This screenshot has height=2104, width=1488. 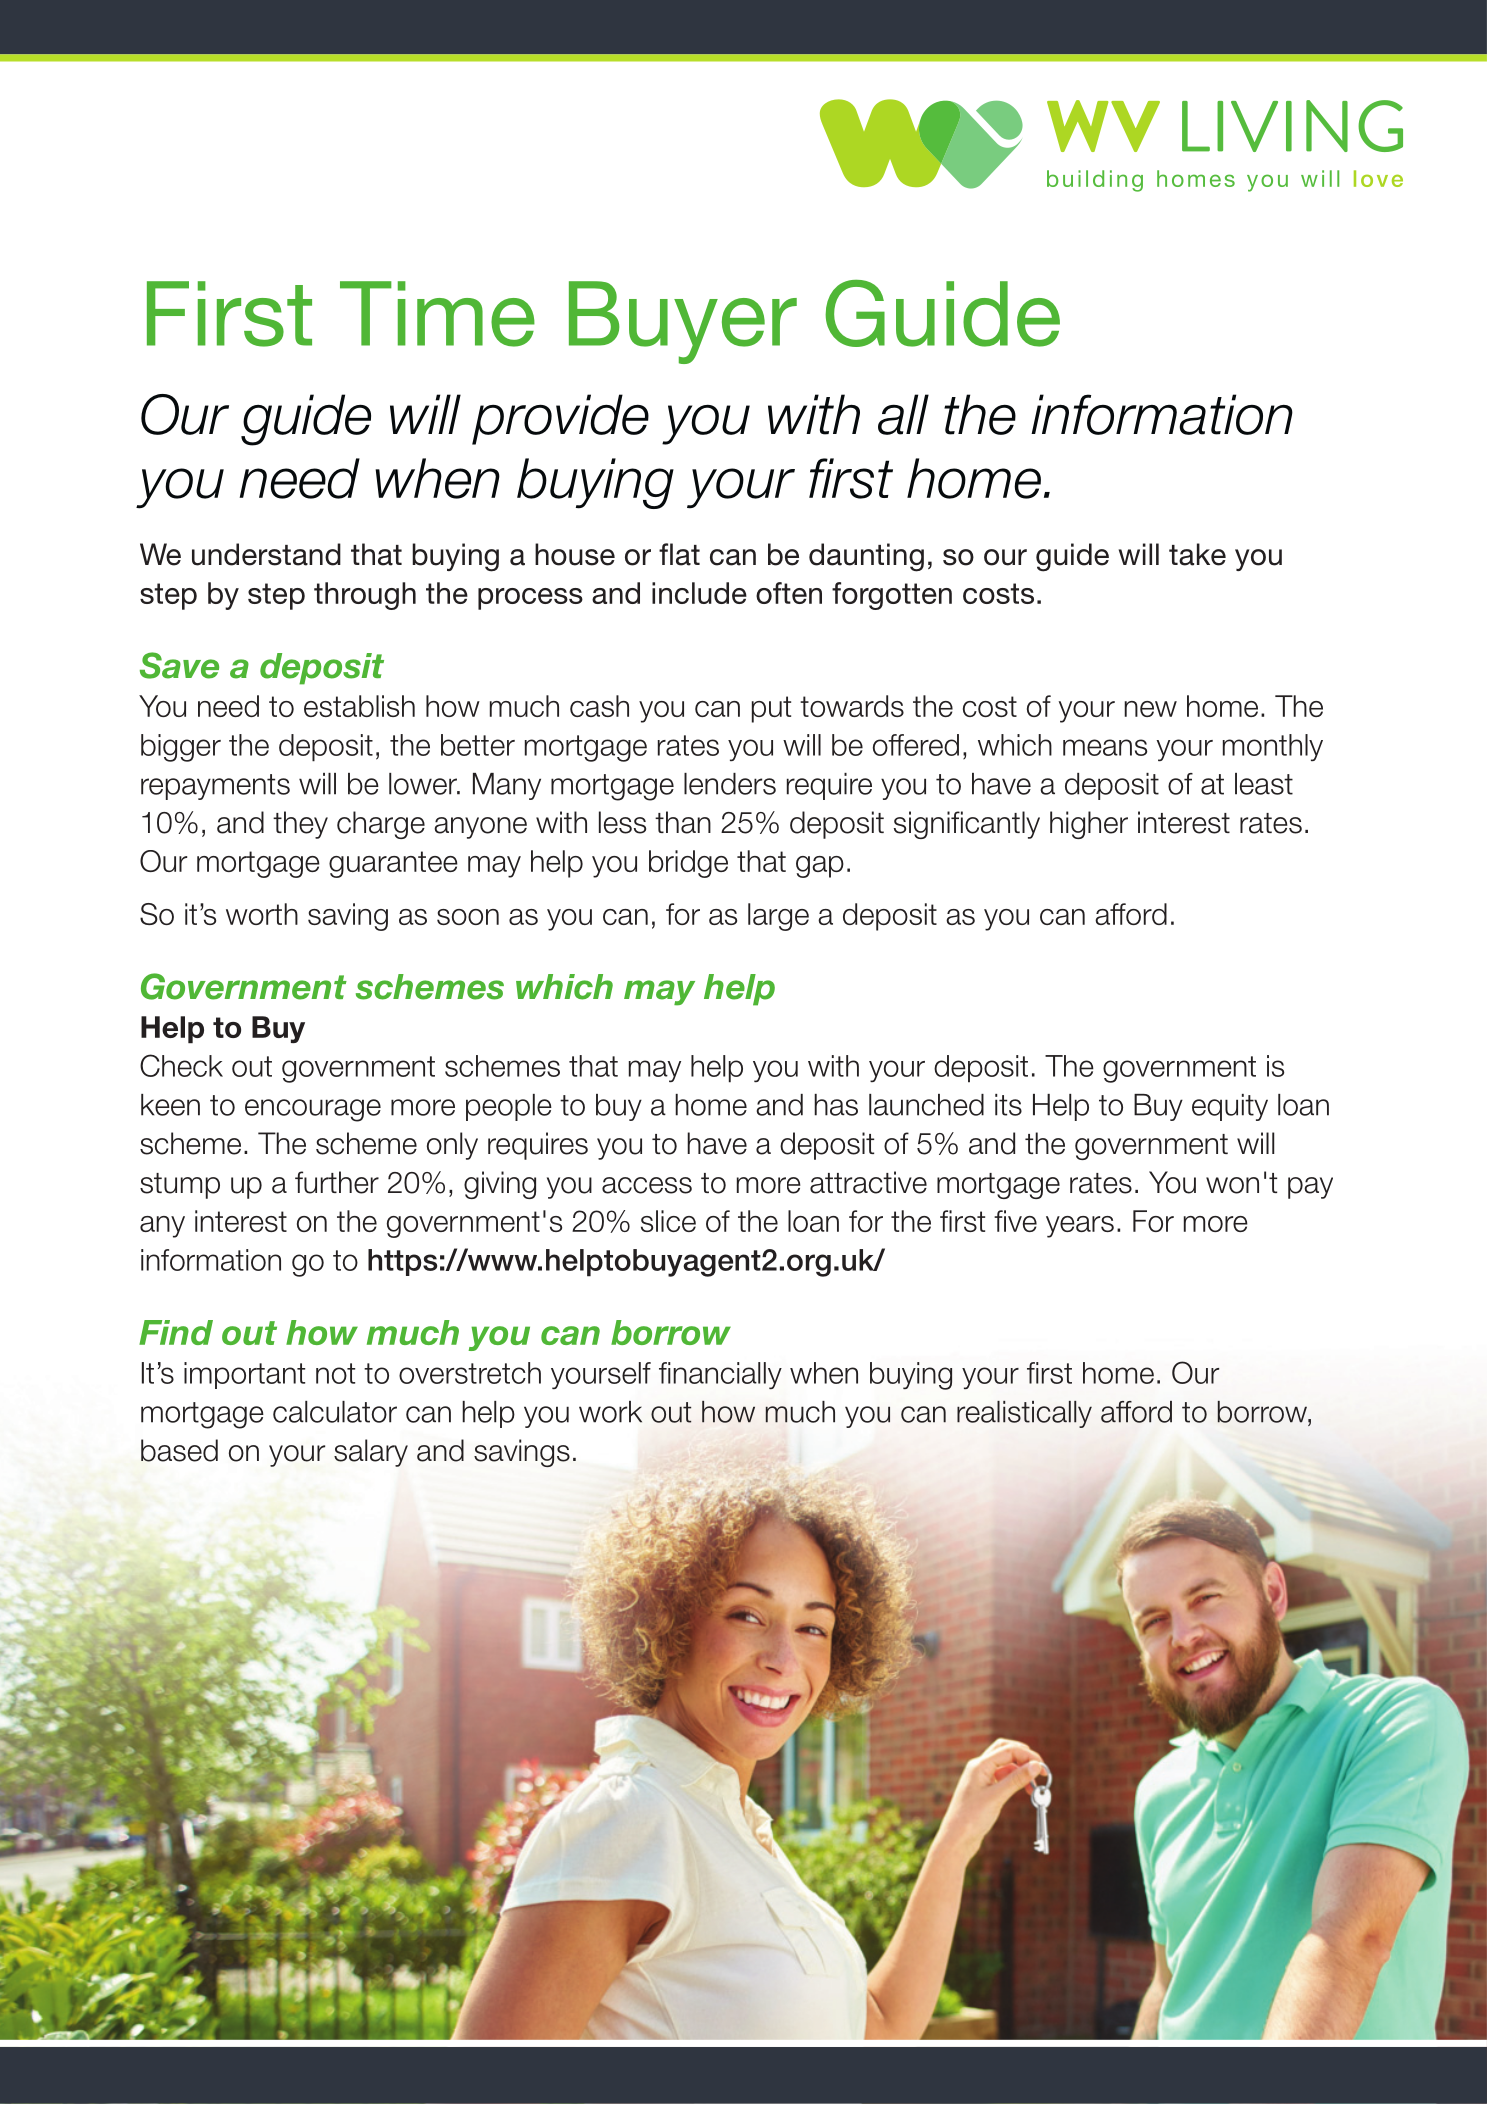 I want to click on worth, so click(x=262, y=914).
